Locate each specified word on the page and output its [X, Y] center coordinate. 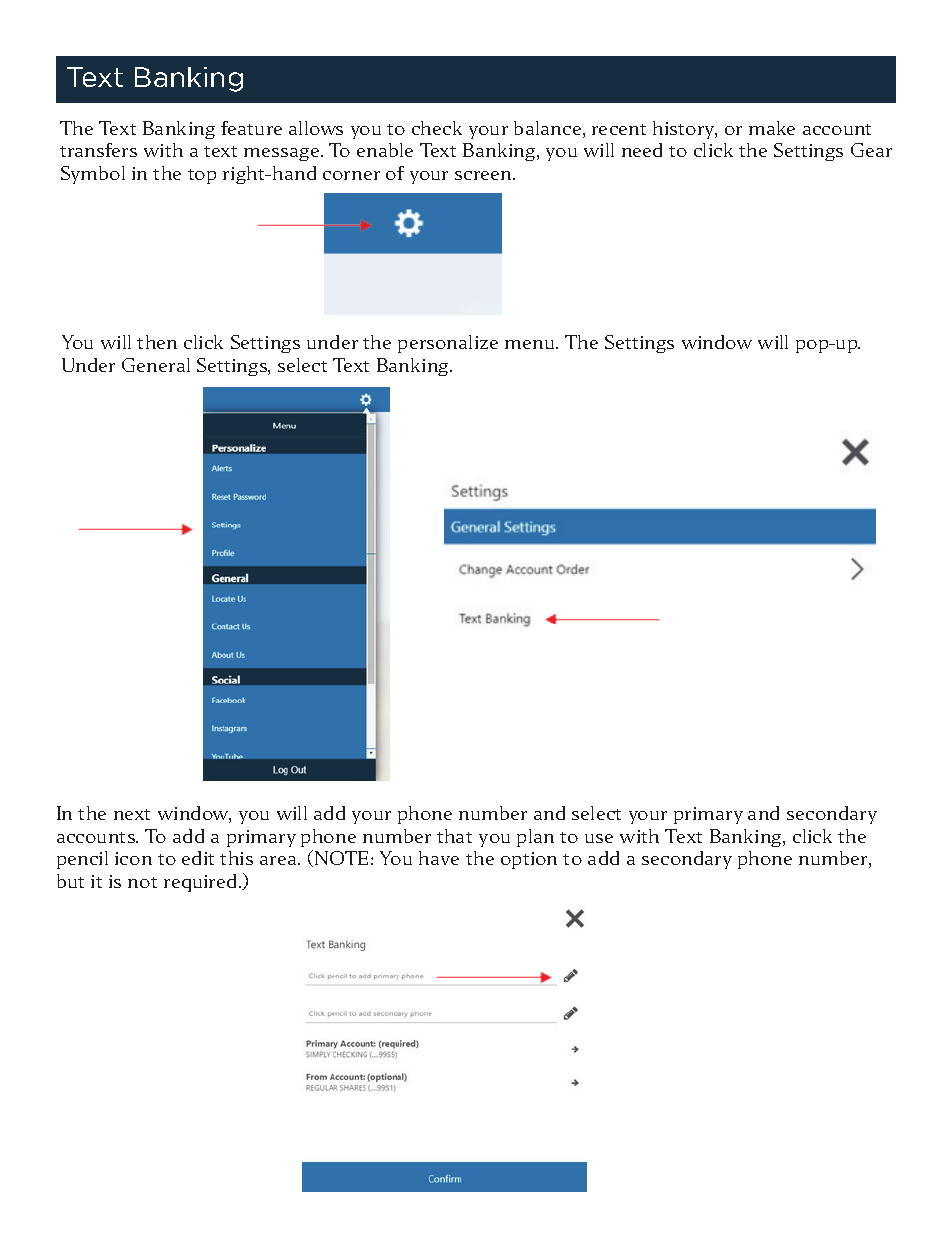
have [439, 858]
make [772, 128]
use [599, 838]
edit [198, 858]
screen [484, 175]
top [202, 176]
